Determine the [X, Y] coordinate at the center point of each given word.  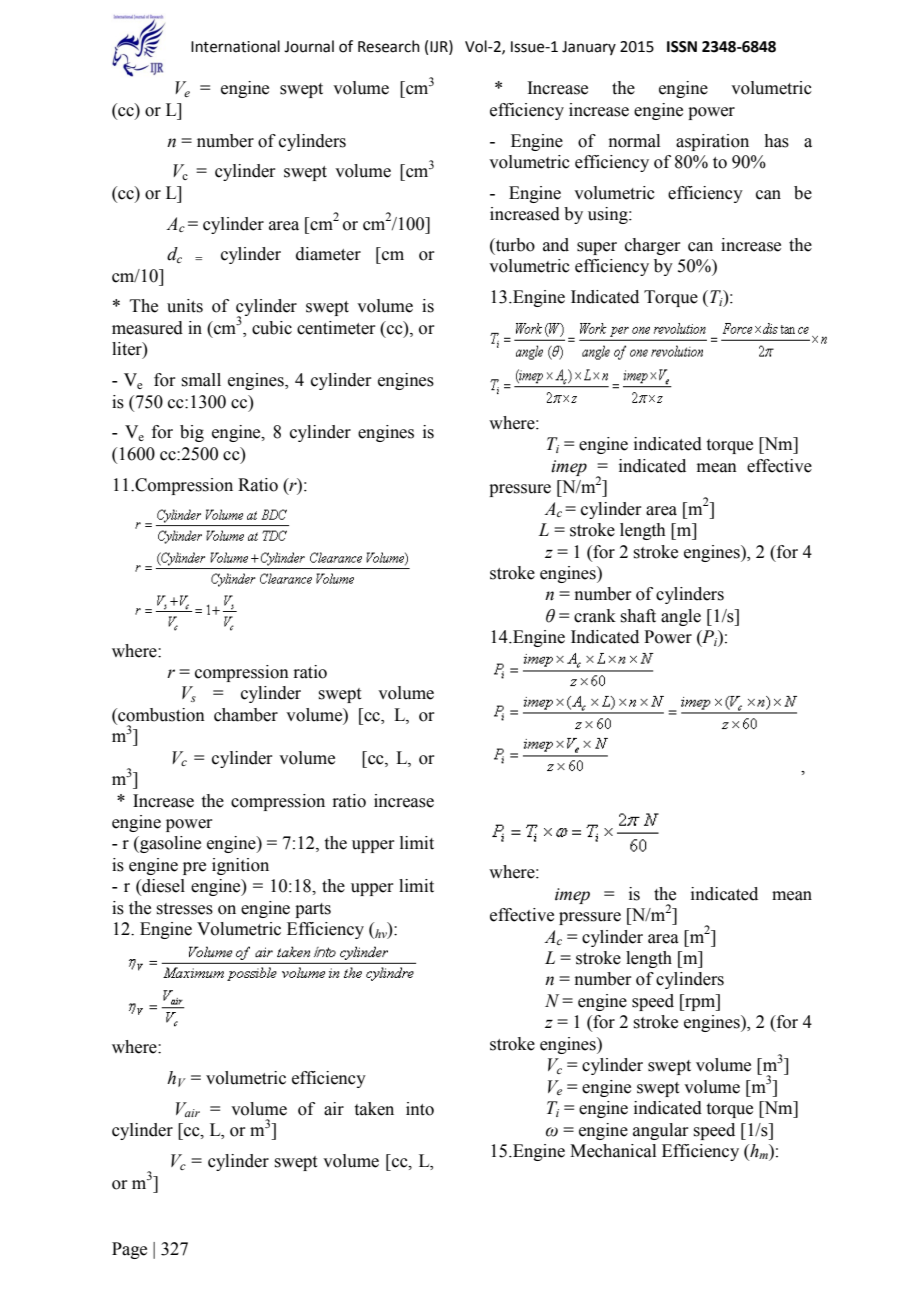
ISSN [682, 47]
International [235, 46]
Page [129, 1250]
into [420, 1109]
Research [389, 46]
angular [661, 1131]
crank [595, 616]
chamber [246, 715]
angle [681, 617]
